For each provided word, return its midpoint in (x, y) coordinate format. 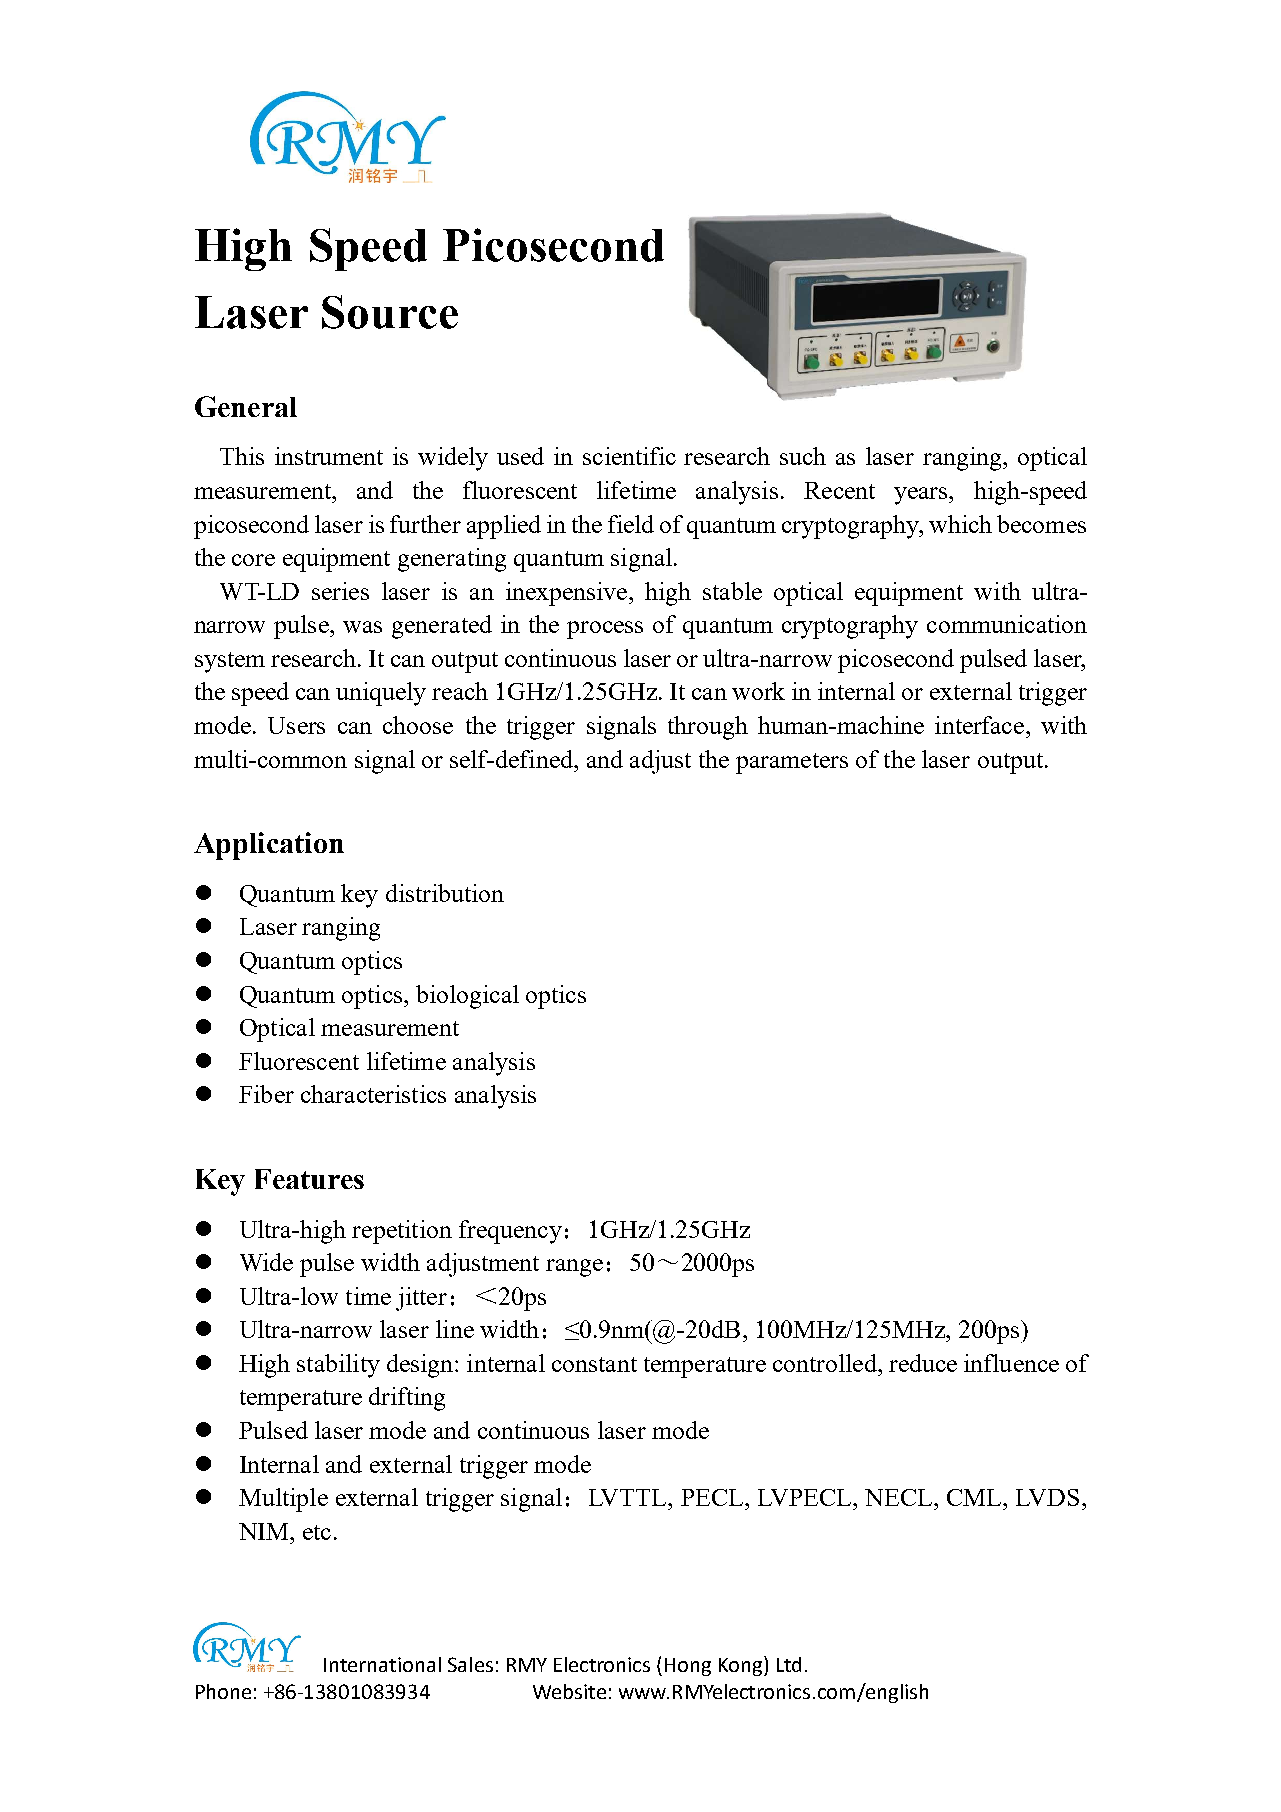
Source (390, 312)
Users (296, 725)
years (922, 496)
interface (981, 725)
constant (594, 1364)
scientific (629, 456)
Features (309, 1179)
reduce (923, 1363)
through (708, 728)
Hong (688, 1667)
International (382, 1664)
